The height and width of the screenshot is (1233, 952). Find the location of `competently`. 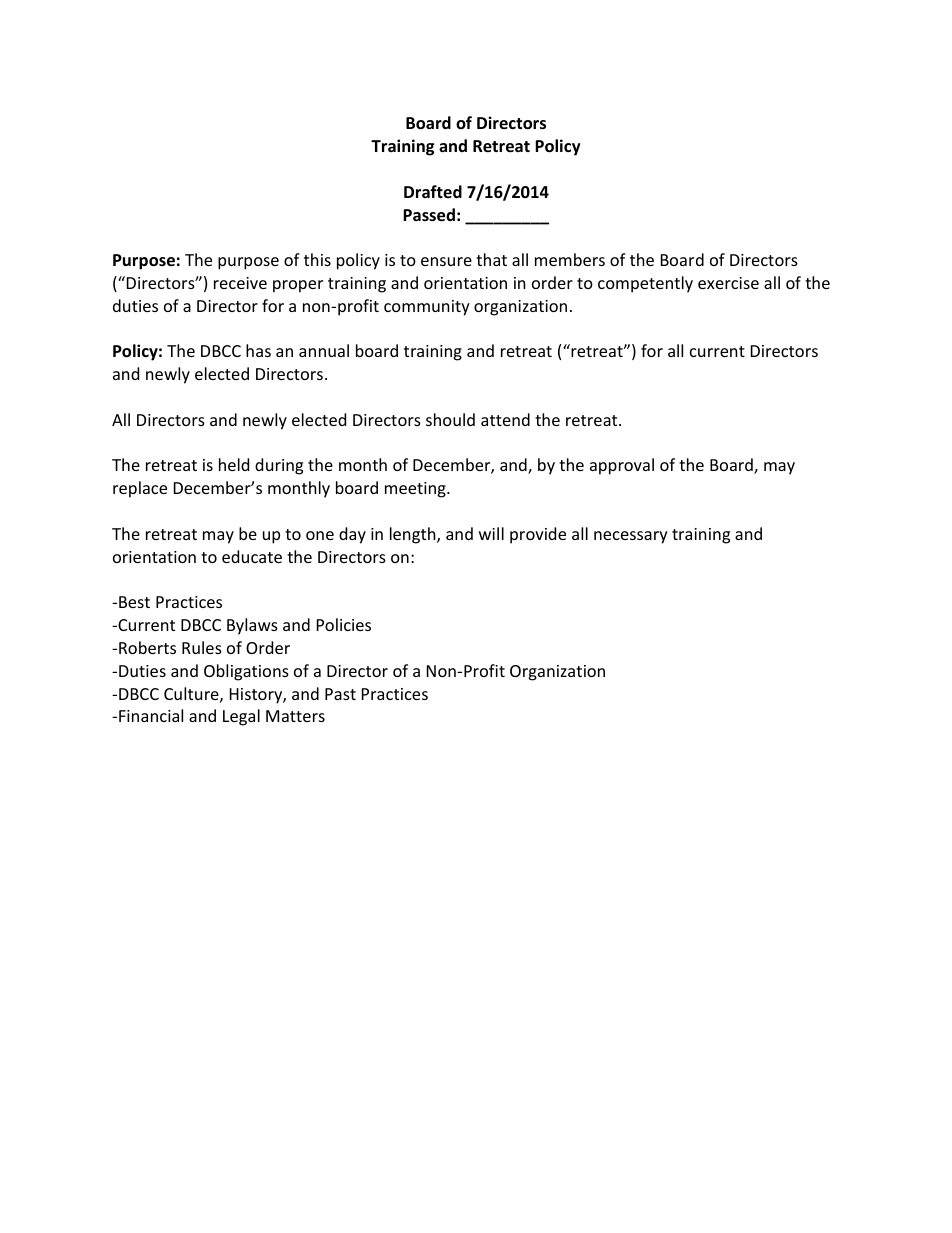

competently is located at coordinates (645, 284).
